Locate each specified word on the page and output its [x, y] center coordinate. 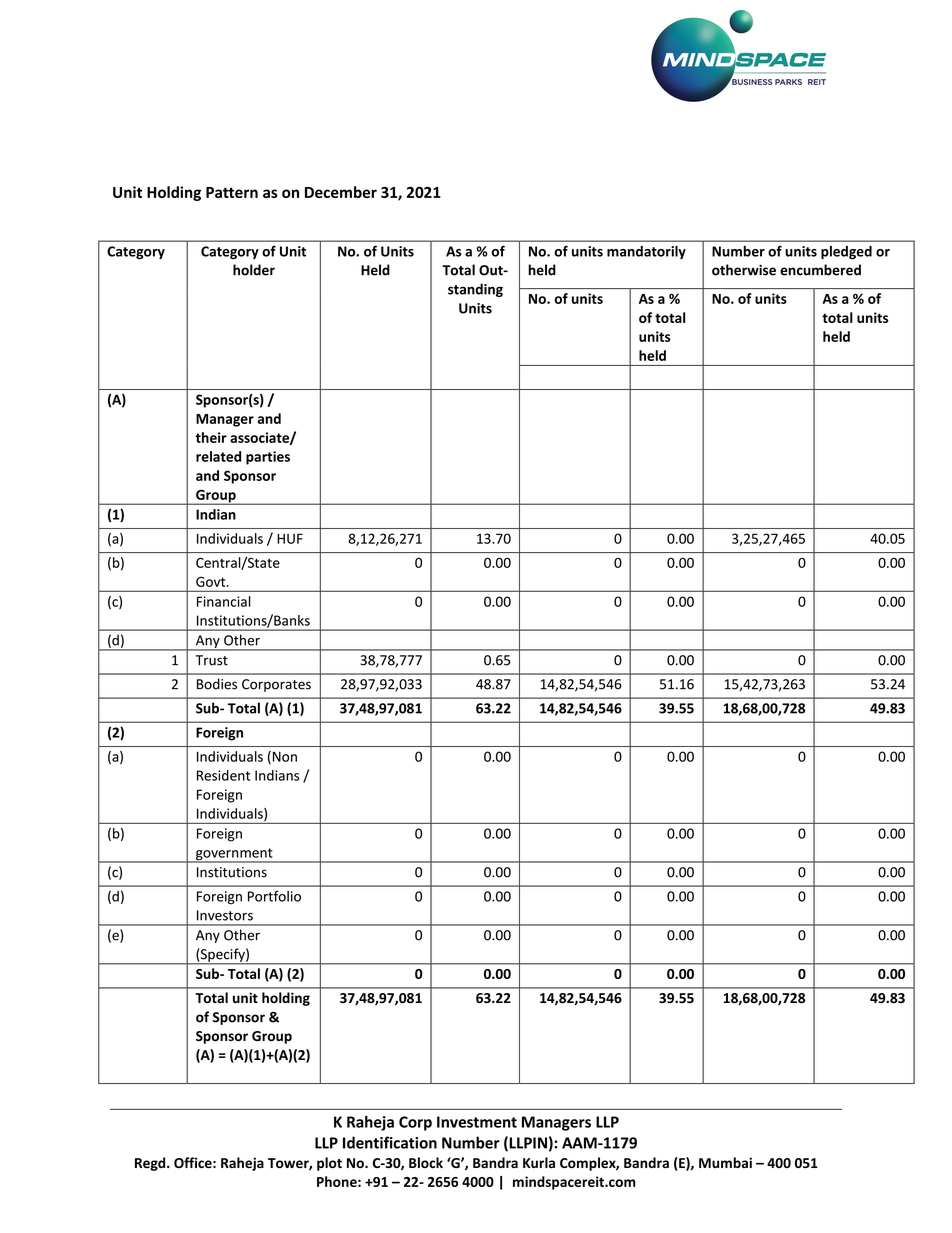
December [341, 192]
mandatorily [646, 252]
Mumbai [725, 1162]
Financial [224, 601]
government [234, 855]
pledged [846, 252]
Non [283, 757]
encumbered [820, 270]
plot [329, 1164]
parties [268, 458]
